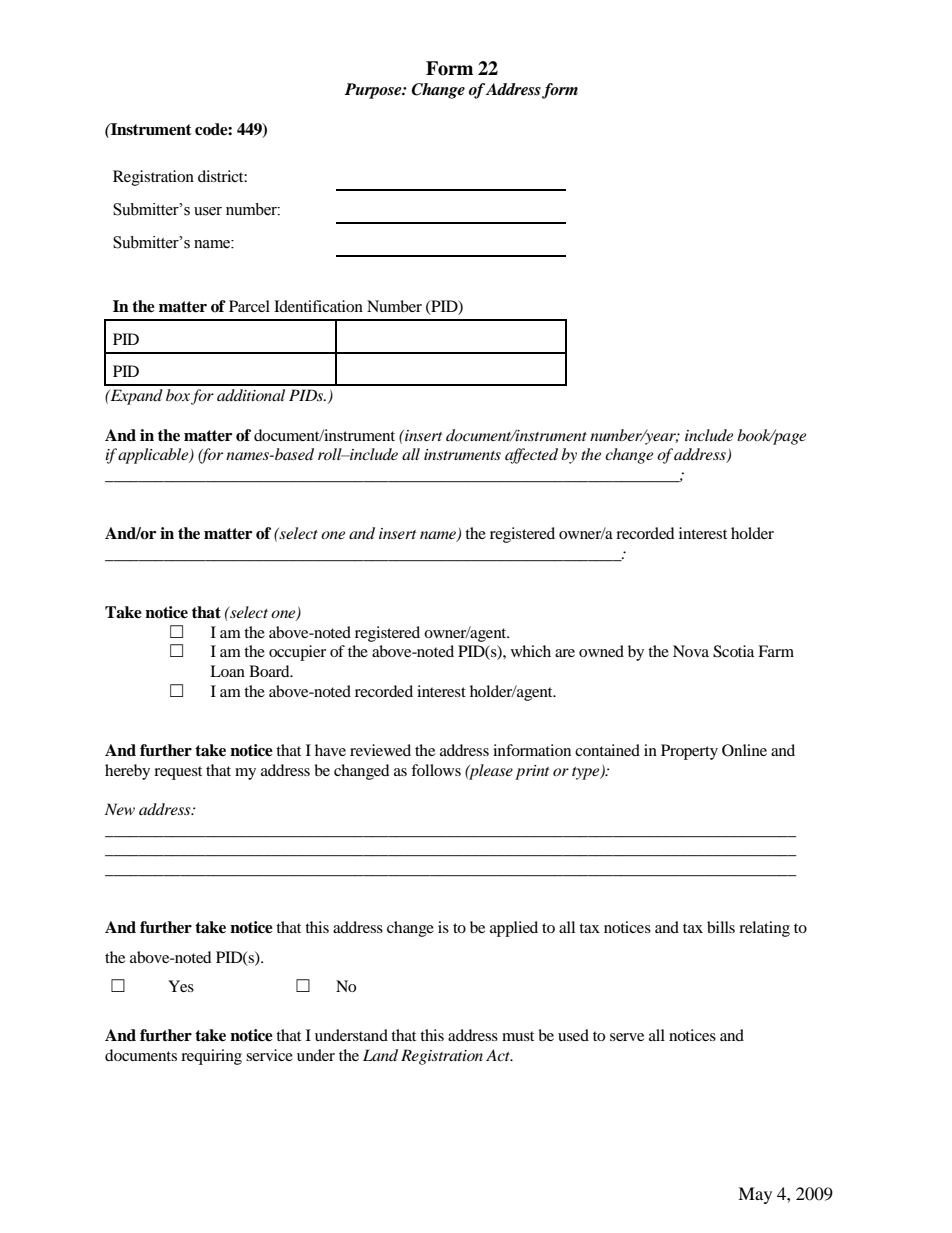 Image resolution: width=952 pixels, height=1233 pixels. I want to click on requiring, so click(211, 1057).
